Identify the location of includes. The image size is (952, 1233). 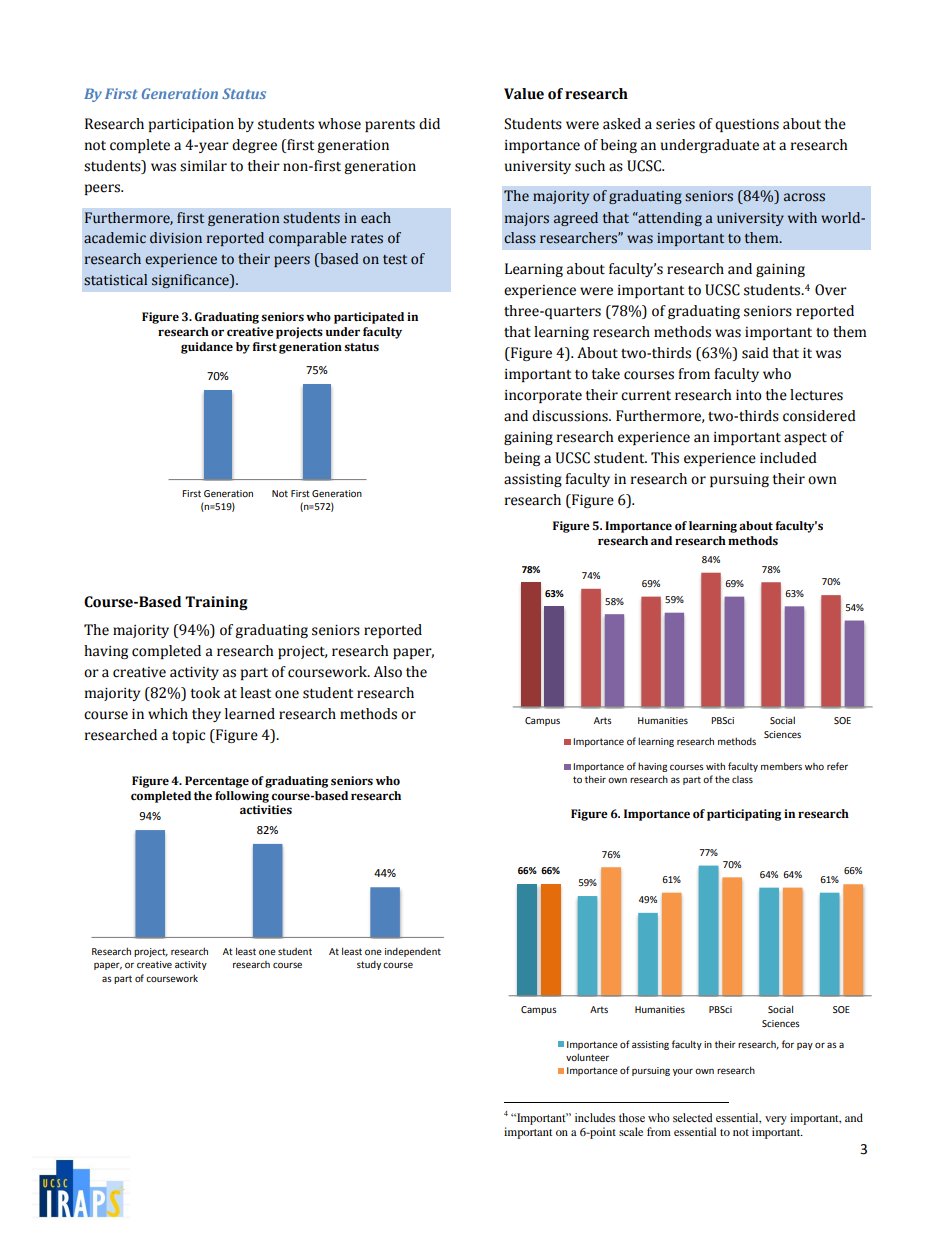
(595, 1117).
